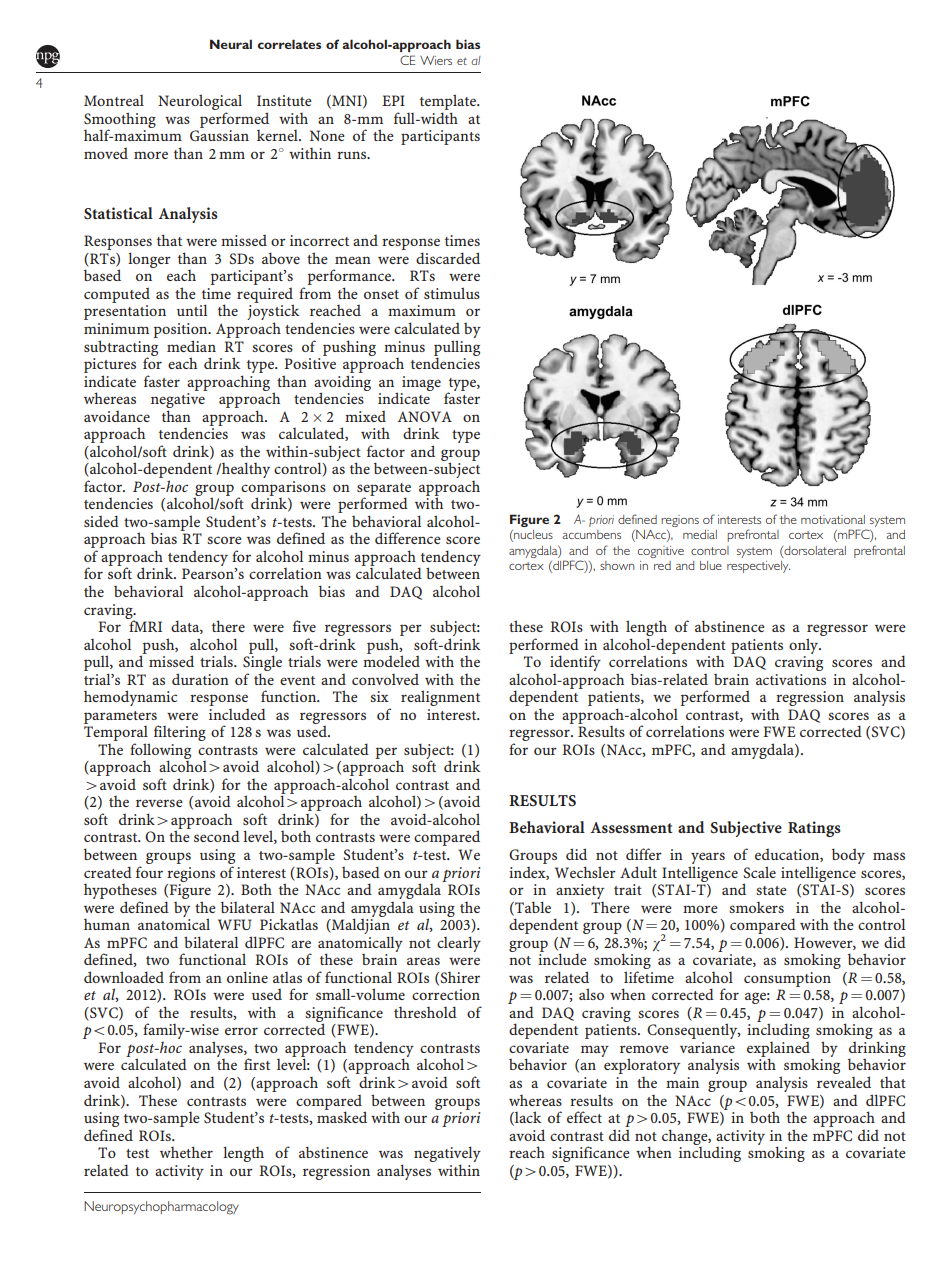  I want to click on template, so click(449, 102).
